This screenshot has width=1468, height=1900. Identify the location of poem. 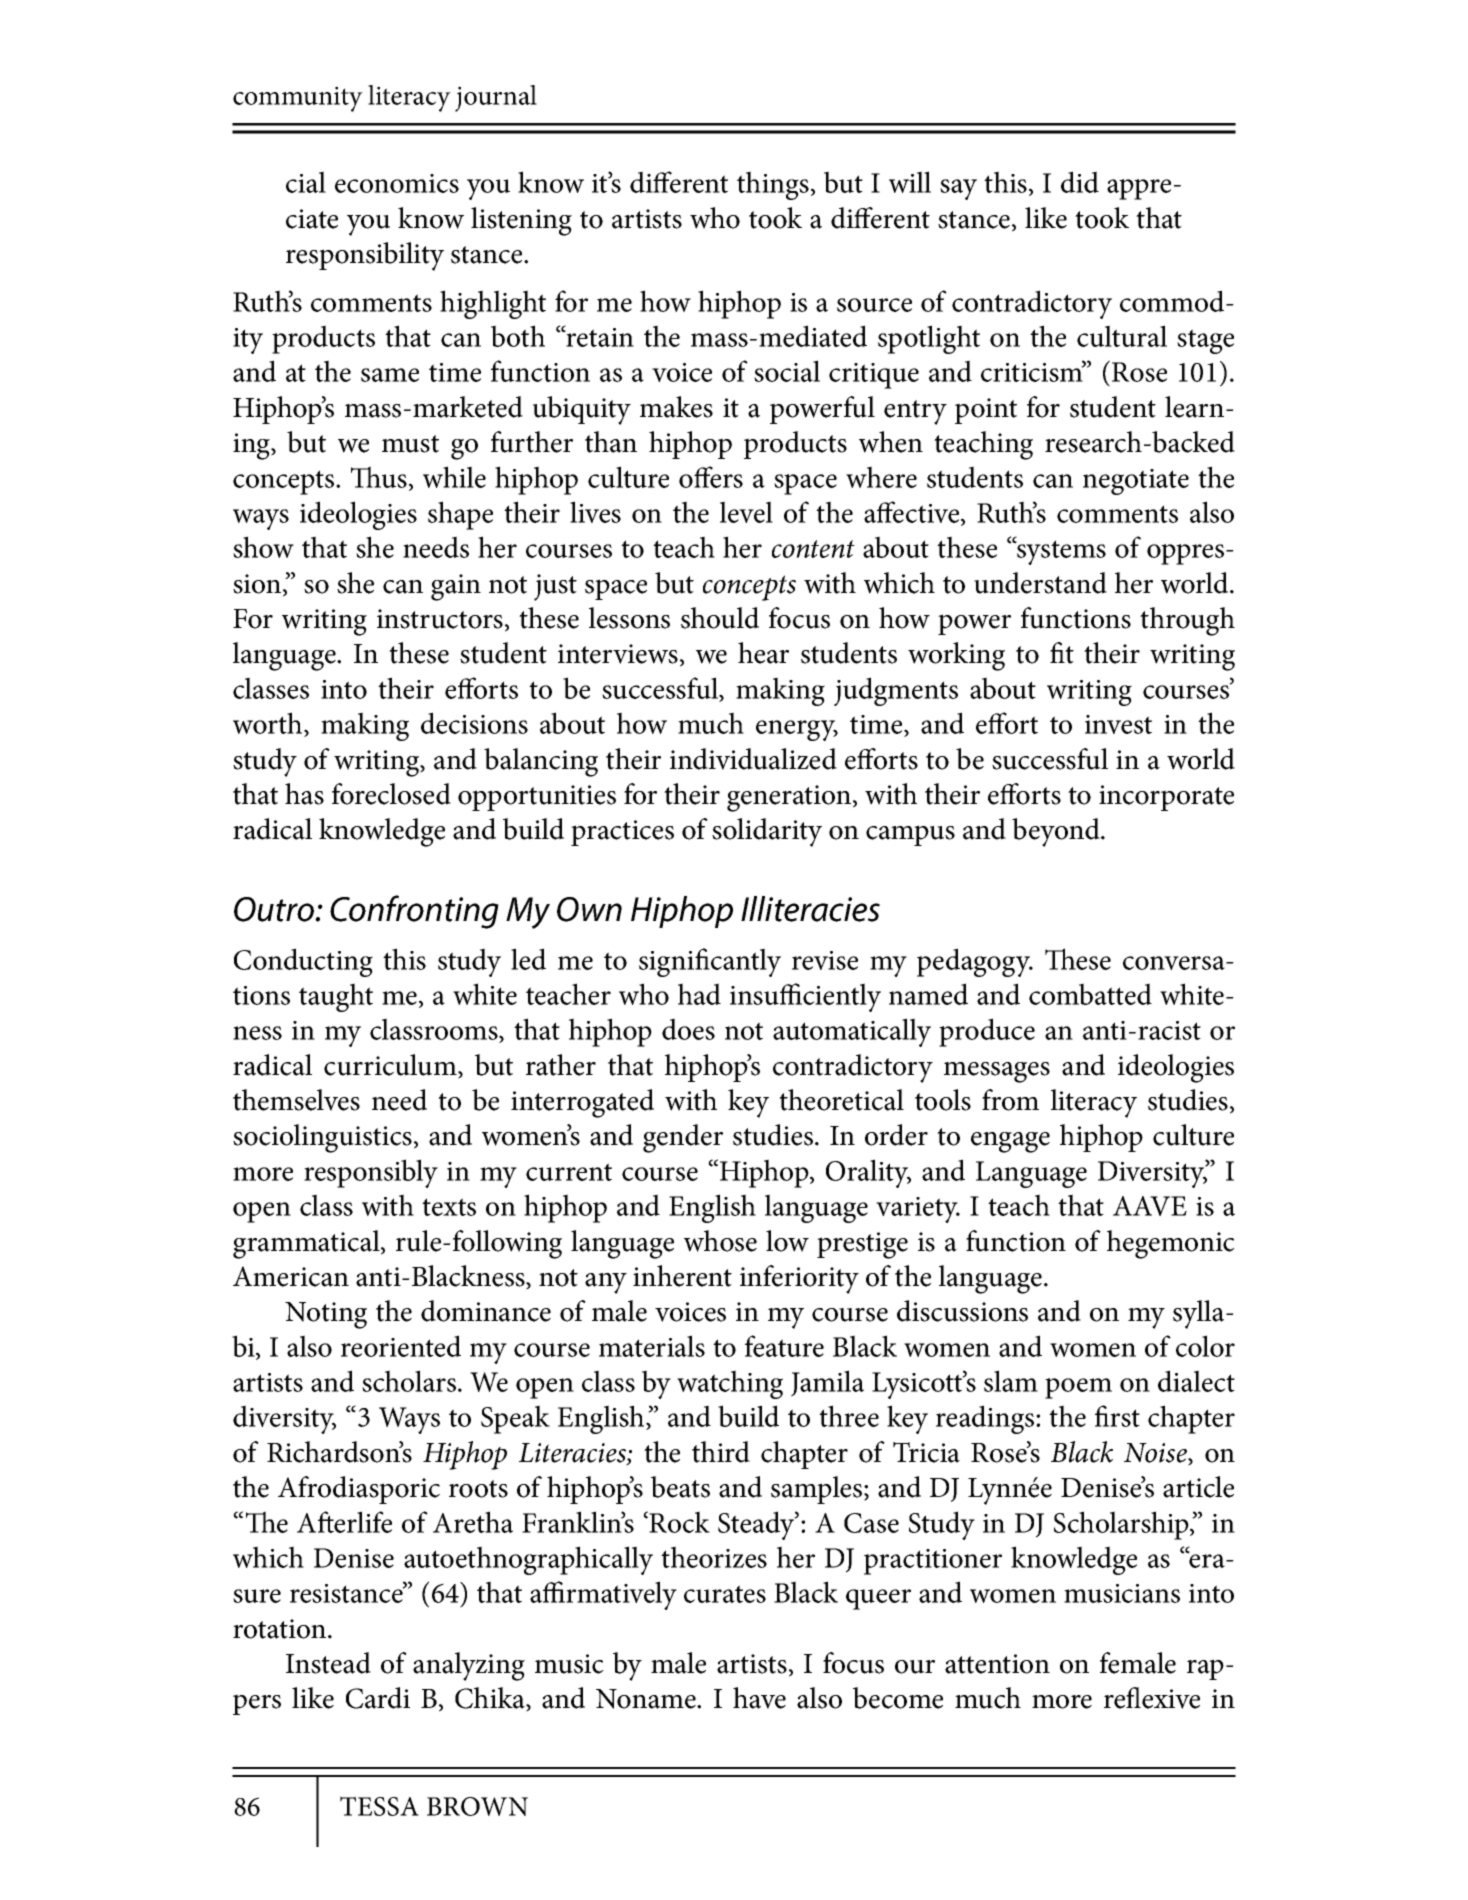
(1078, 1388).
